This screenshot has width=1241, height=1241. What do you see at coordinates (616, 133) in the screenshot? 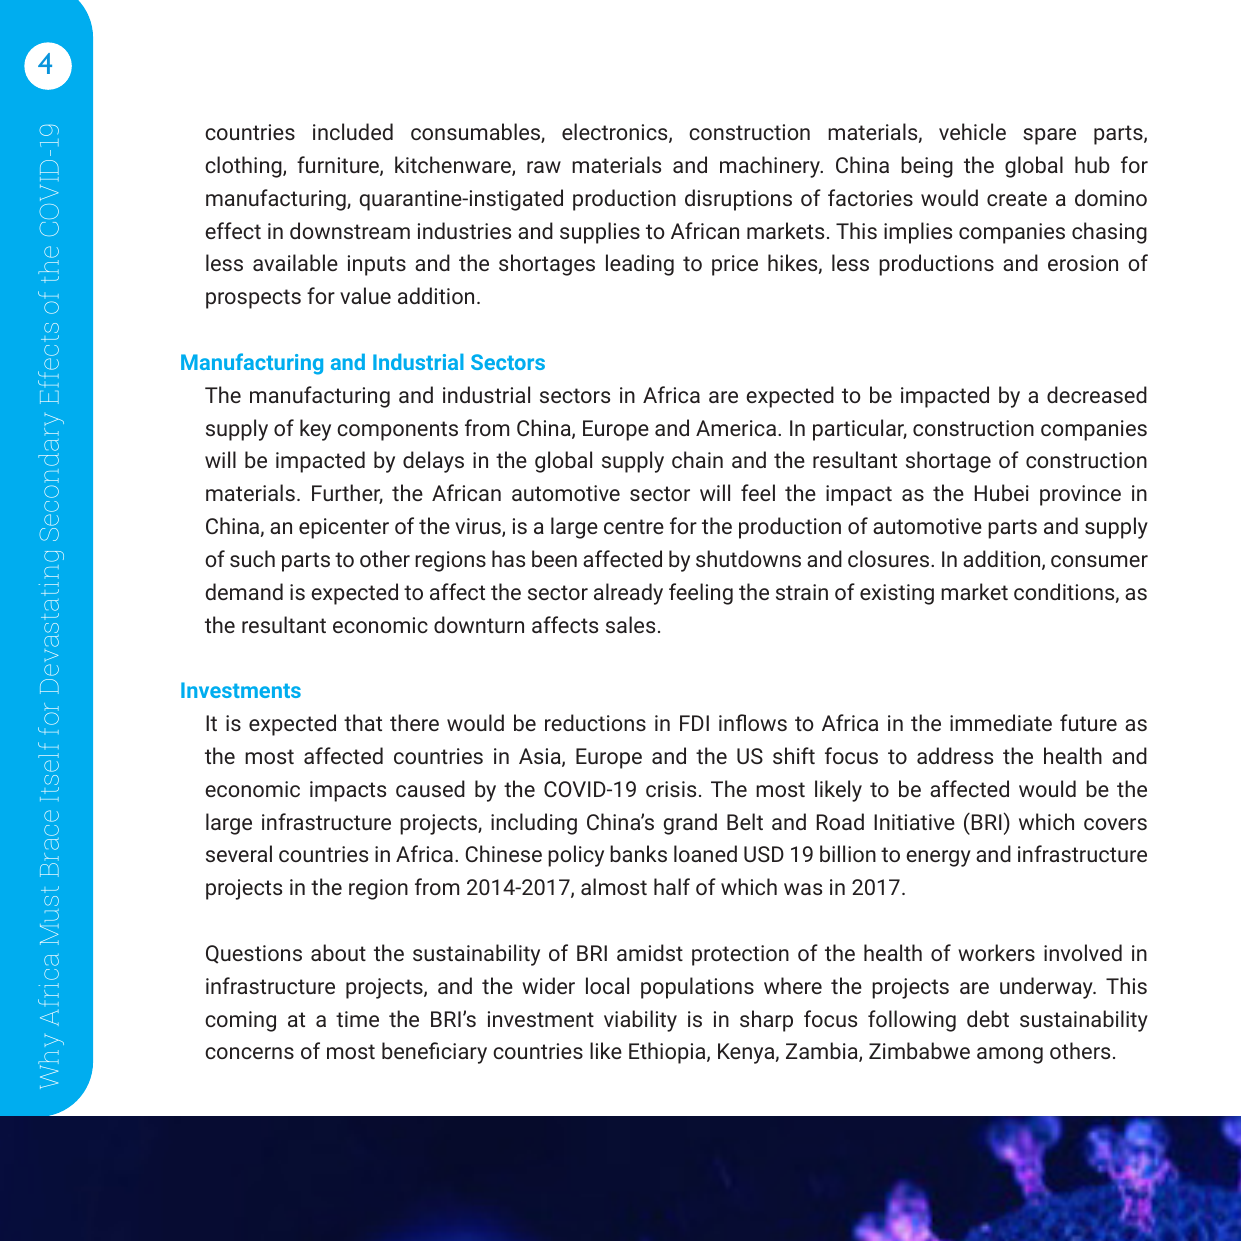
I see `electronics` at bounding box center [616, 133].
